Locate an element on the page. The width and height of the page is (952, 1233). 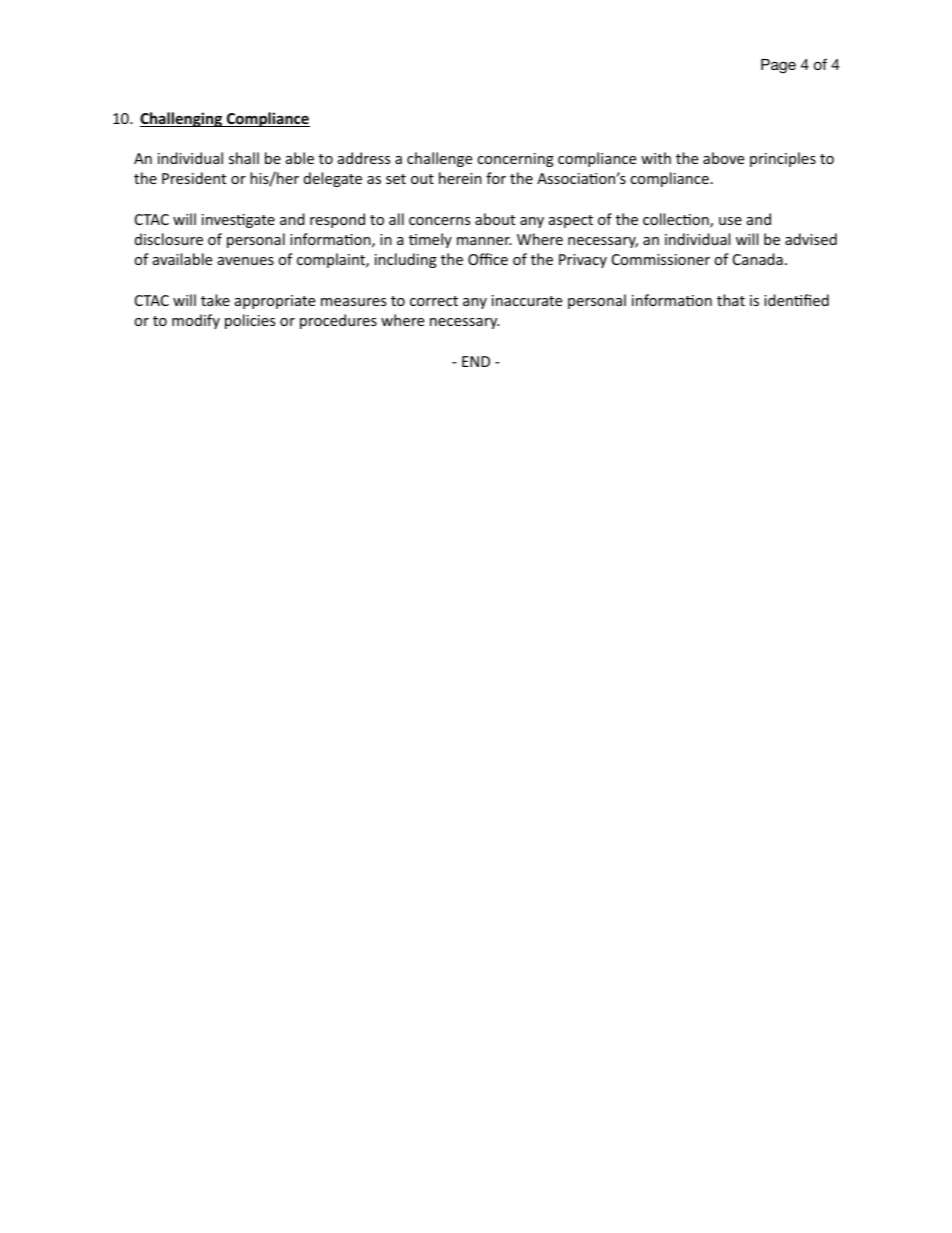
principles is located at coordinates (783, 159).
